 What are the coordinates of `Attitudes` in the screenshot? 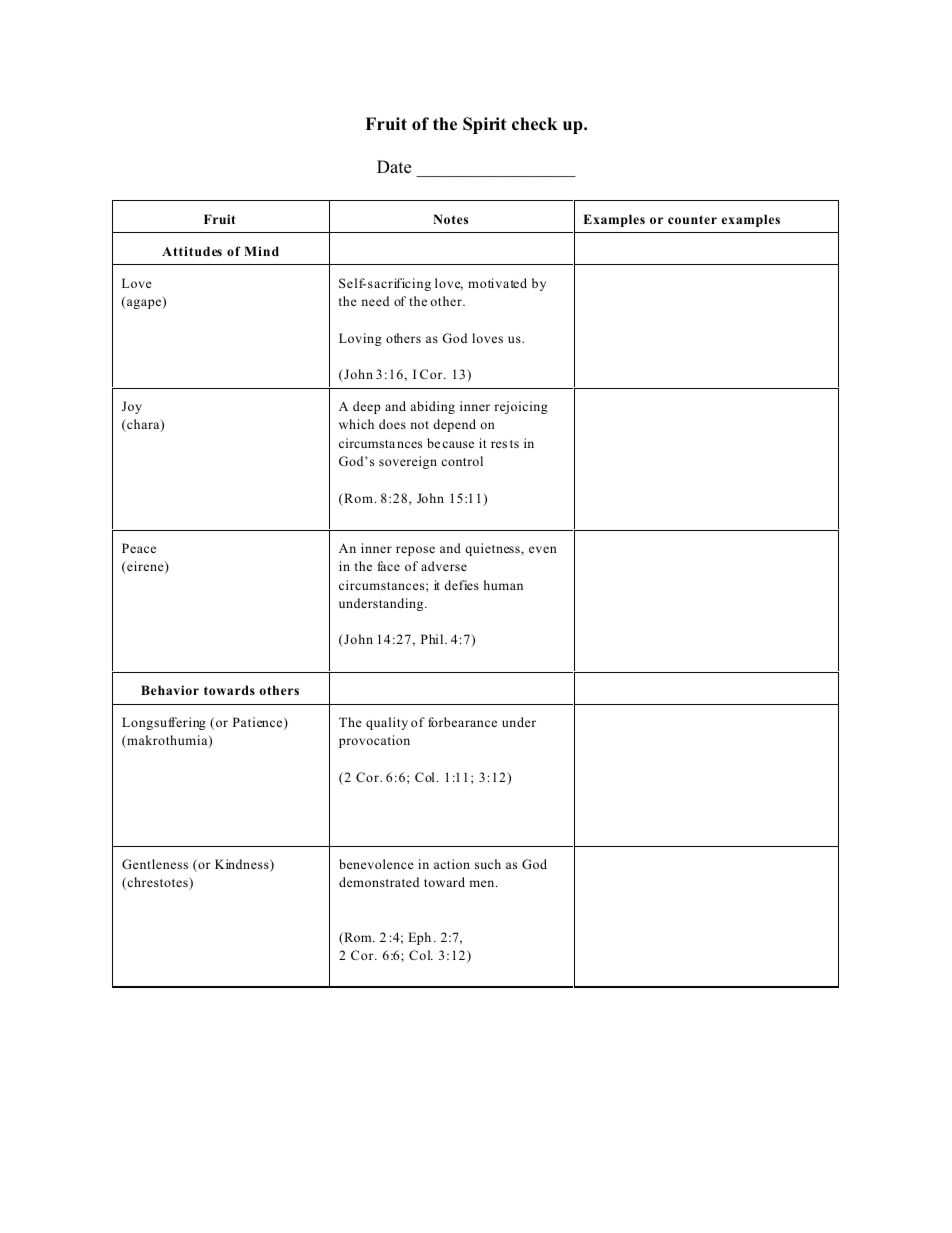 It's located at (192, 251).
